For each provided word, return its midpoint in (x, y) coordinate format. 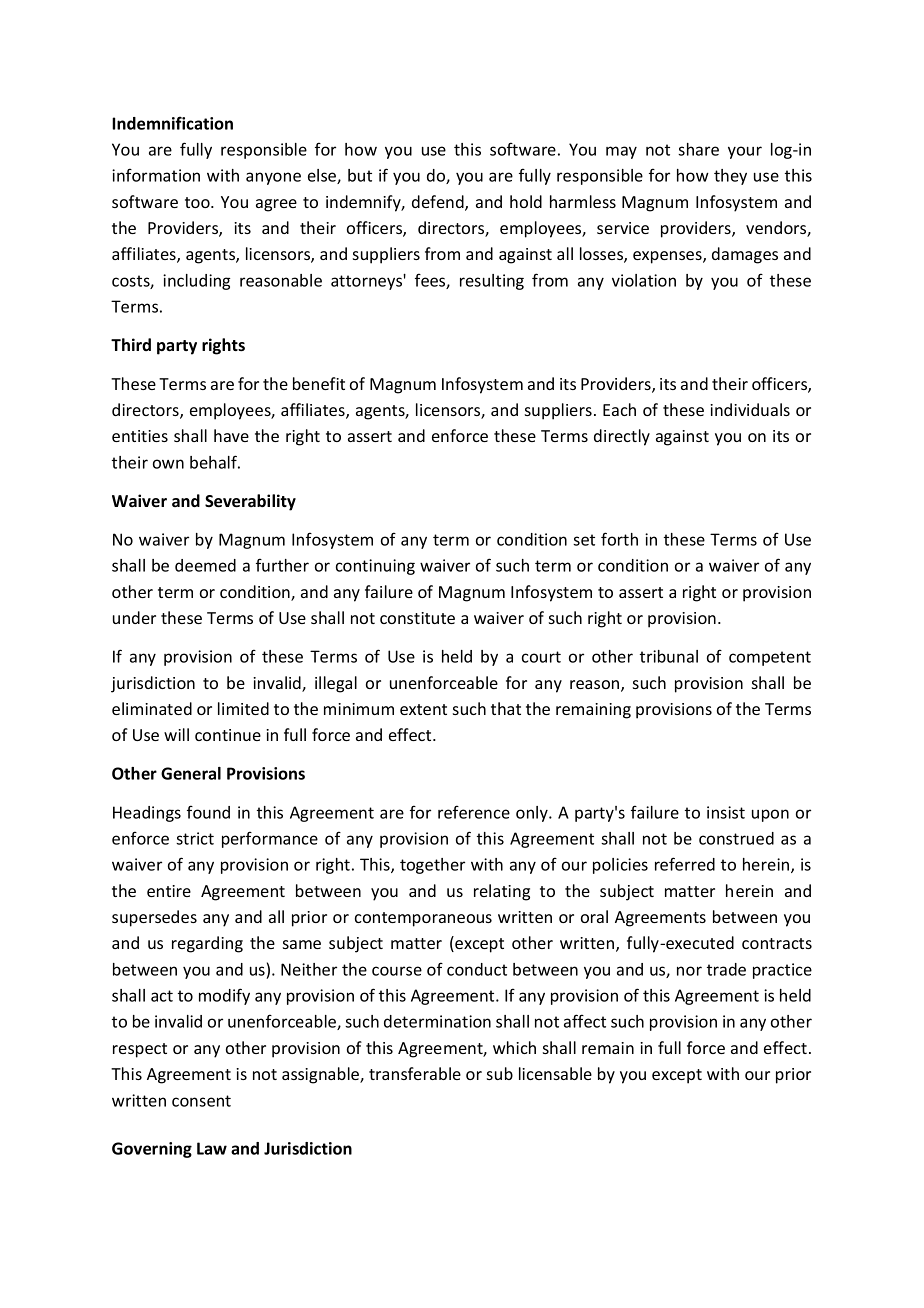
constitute (417, 618)
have (231, 435)
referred (685, 864)
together (432, 866)
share (698, 149)
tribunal (669, 656)
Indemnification (172, 123)
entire (169, 891)
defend (439, 203)
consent (201, 1101)
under (134, 617)
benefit (319, 383)
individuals (750, 409)
